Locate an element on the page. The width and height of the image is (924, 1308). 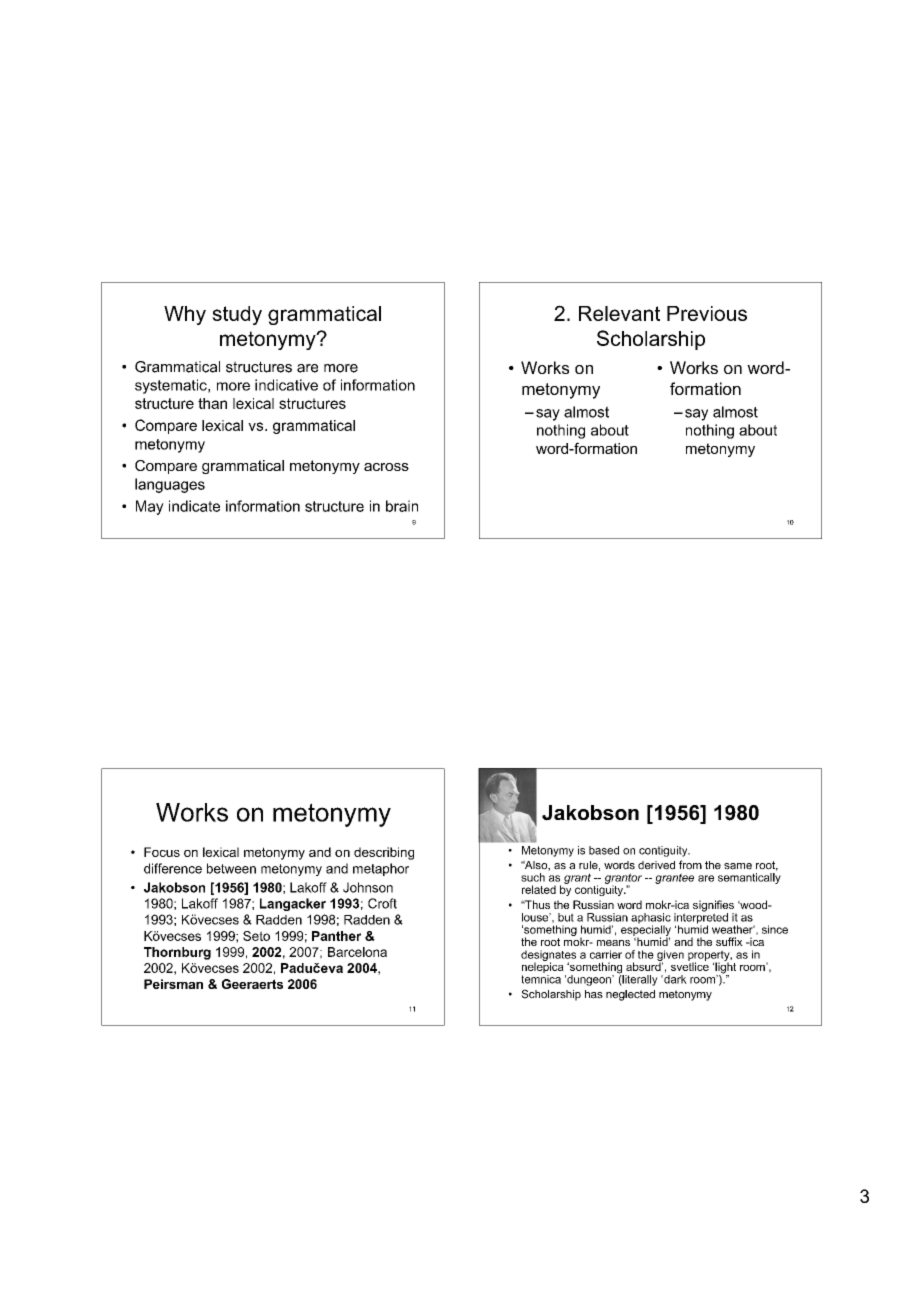
based is located at coordinates (604, 850).
